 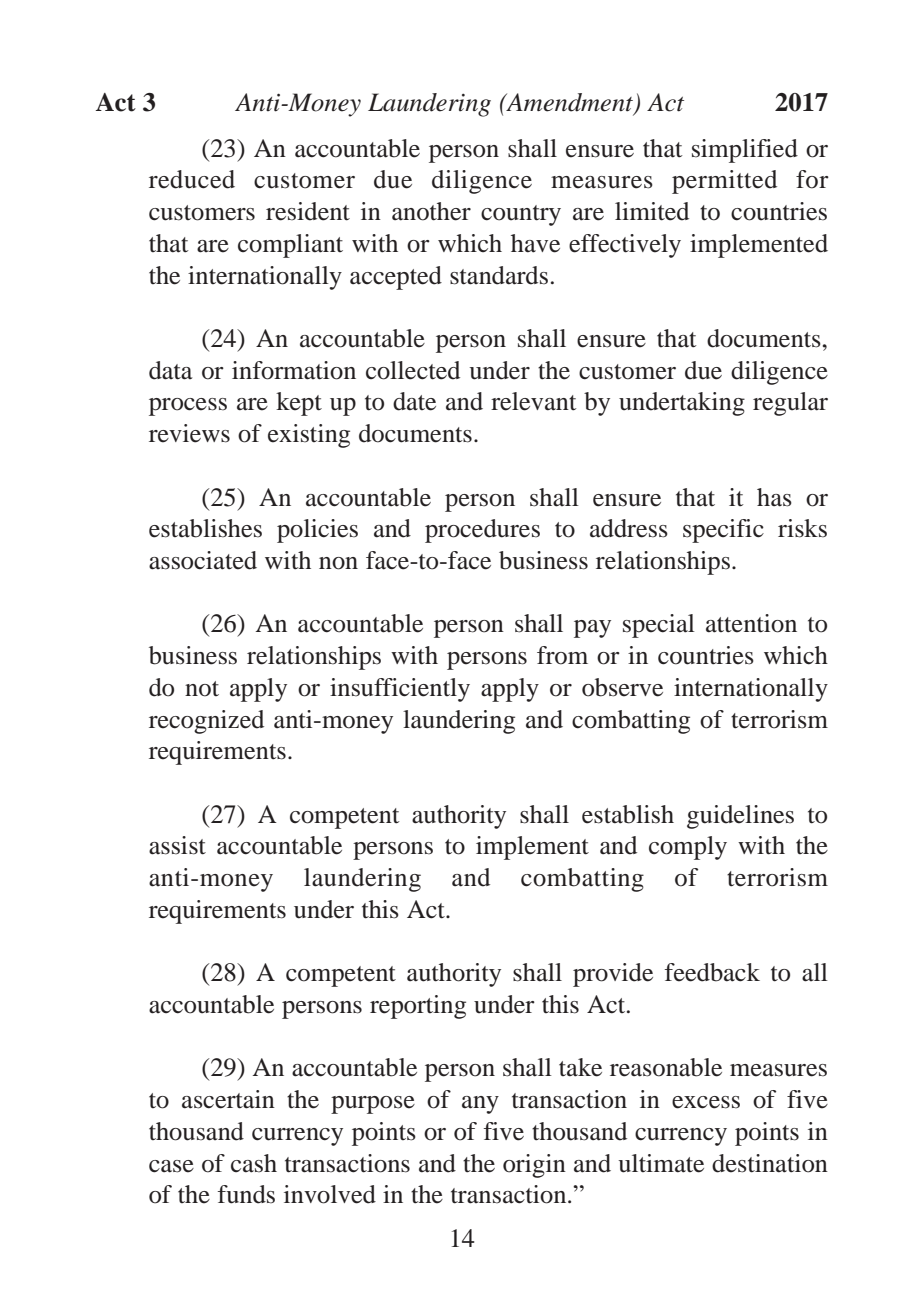 I want to click on reduced, so click(x=192, y=179).
